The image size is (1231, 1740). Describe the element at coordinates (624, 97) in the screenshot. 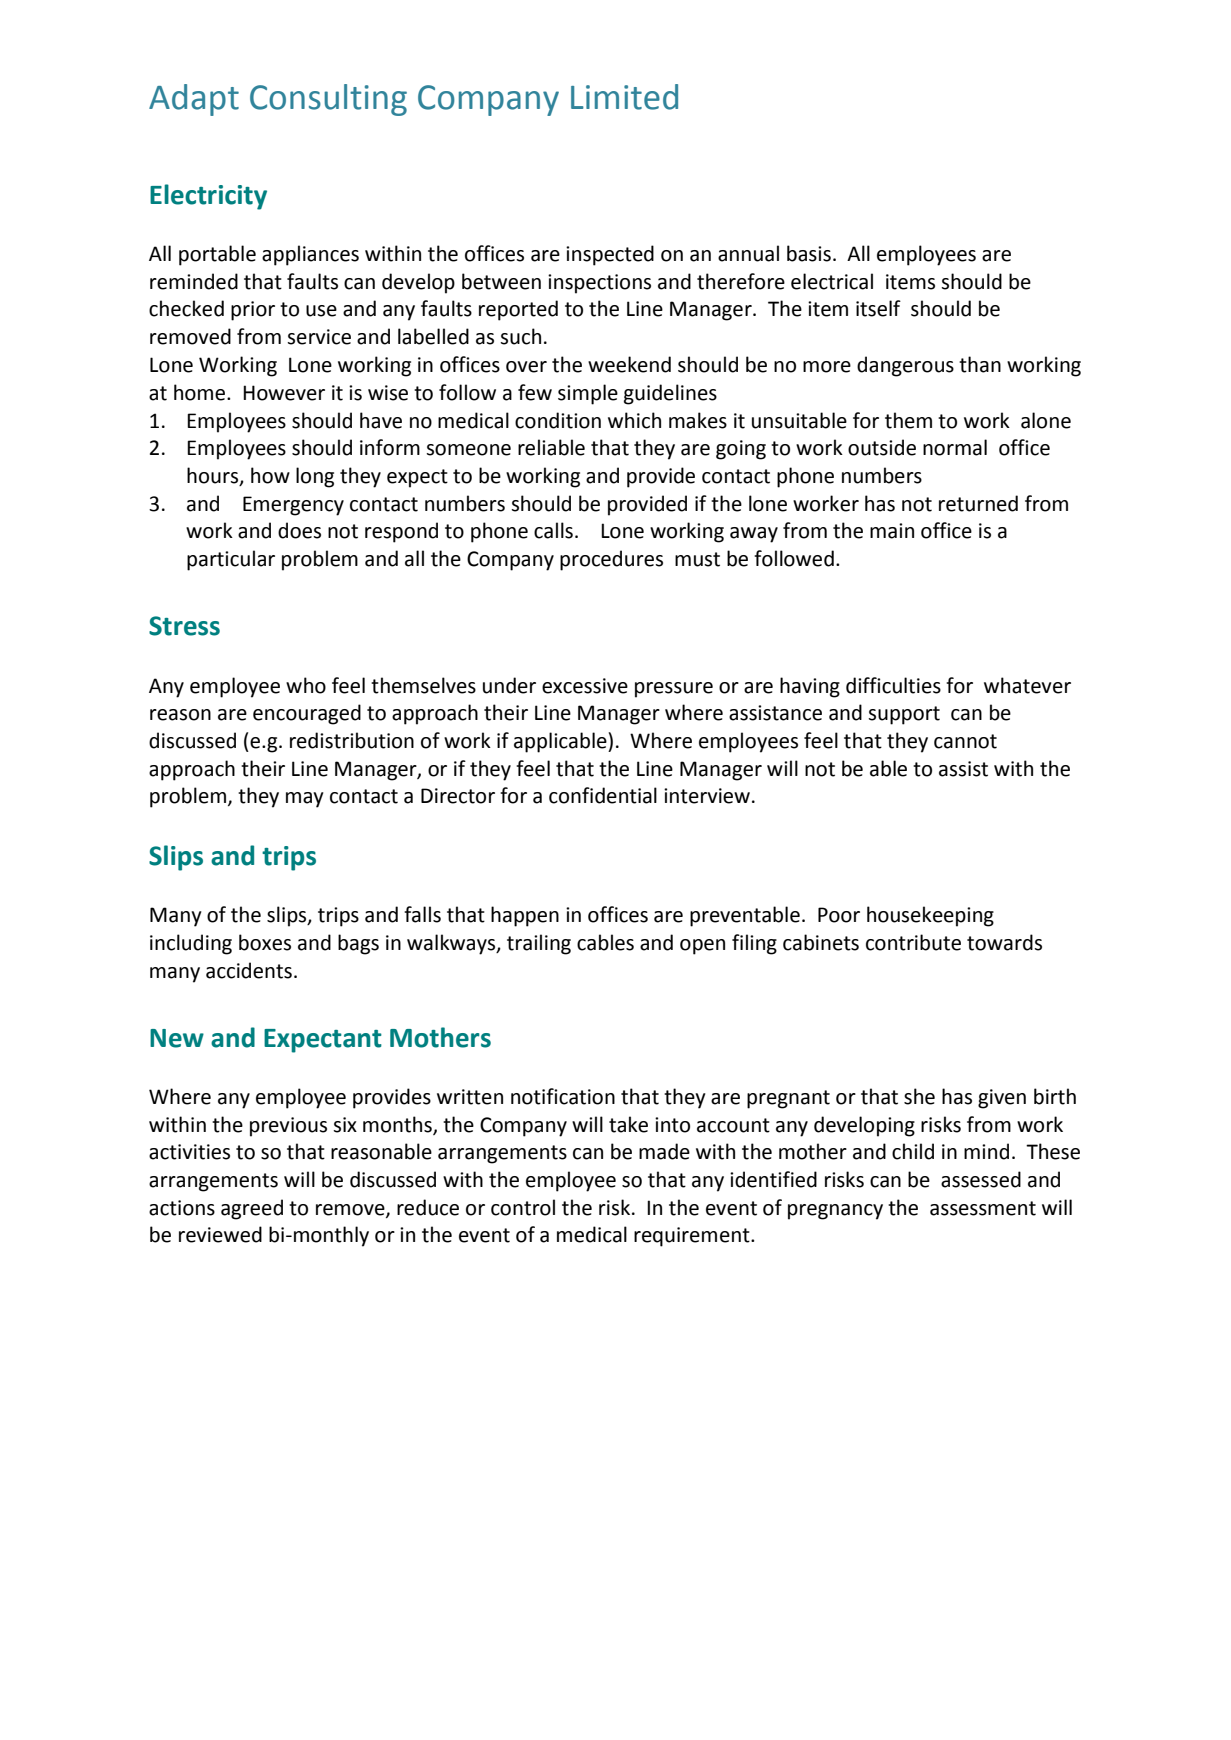

I see `Limited` at that location.
